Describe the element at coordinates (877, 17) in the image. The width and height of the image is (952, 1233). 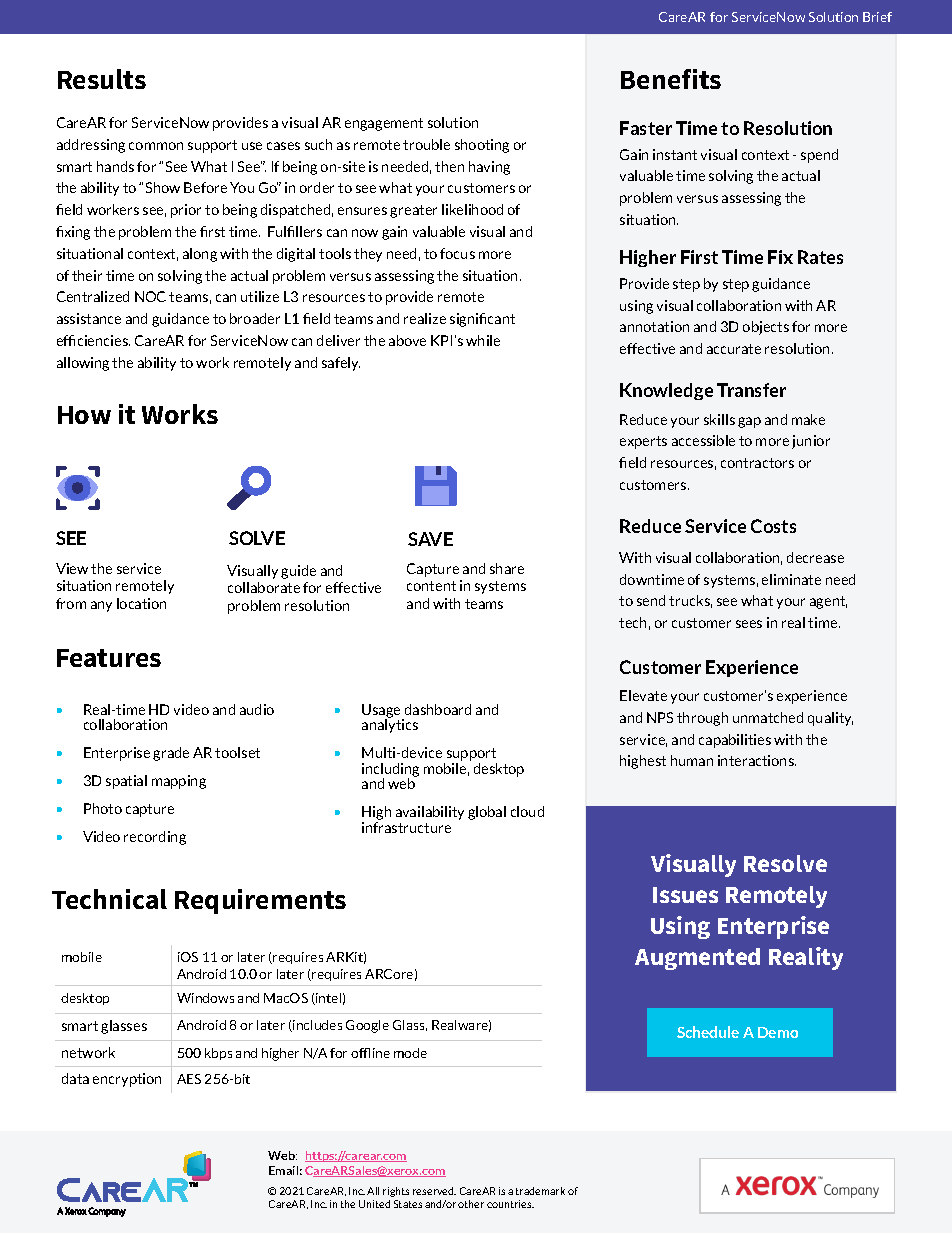
I see `Brief` at that location.
